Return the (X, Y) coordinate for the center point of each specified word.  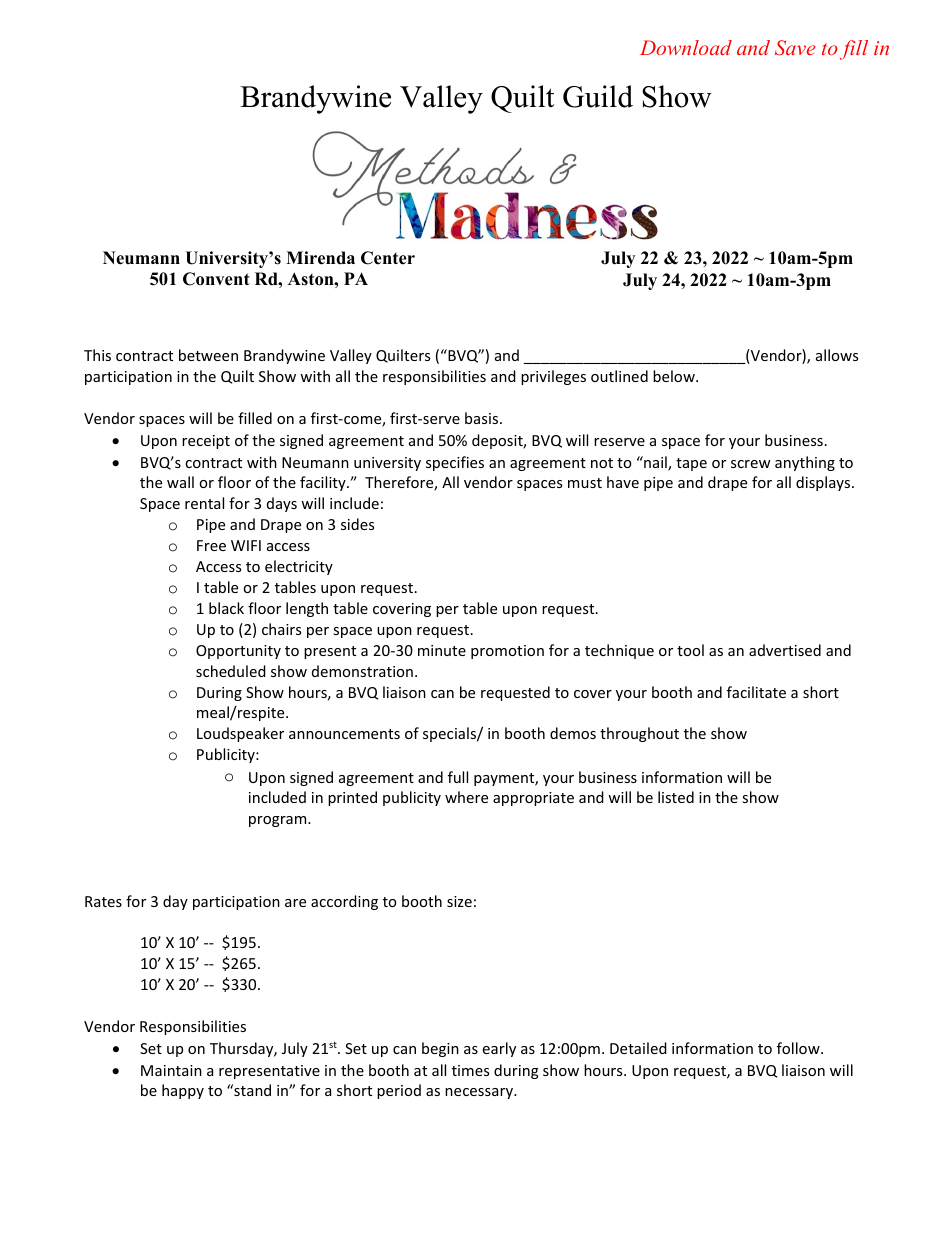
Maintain (171, 1070)
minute (442, 650)
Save (795, 48)
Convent (216, 279)
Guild (598, 96)
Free (211, 545)
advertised (785, 650)
